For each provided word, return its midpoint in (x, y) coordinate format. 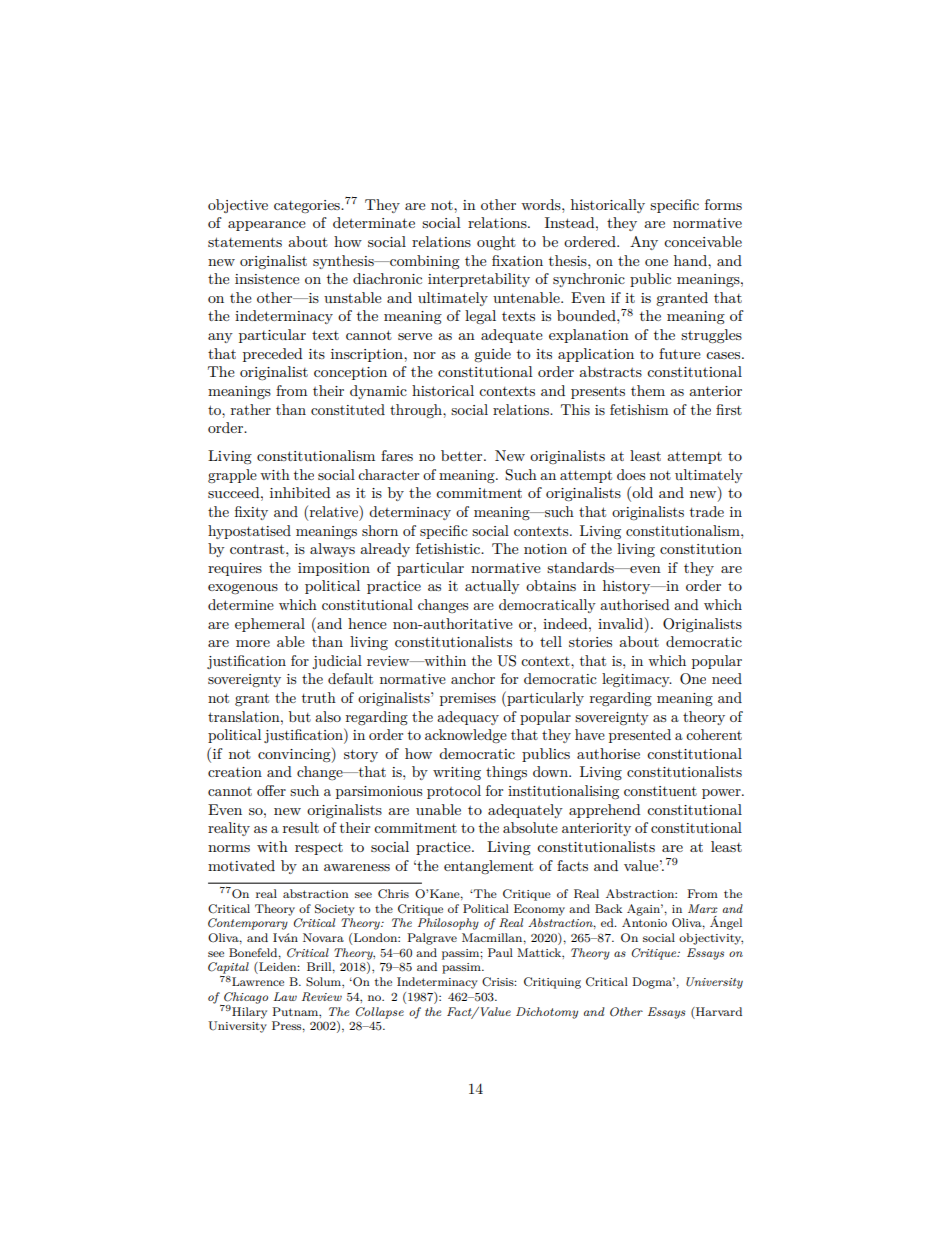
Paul (500, 952)
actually (492, 587)
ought (496, 243)
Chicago (245, 999)
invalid (622, 623)
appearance (267, 226)
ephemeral (270, 625)
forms (723, 204)
